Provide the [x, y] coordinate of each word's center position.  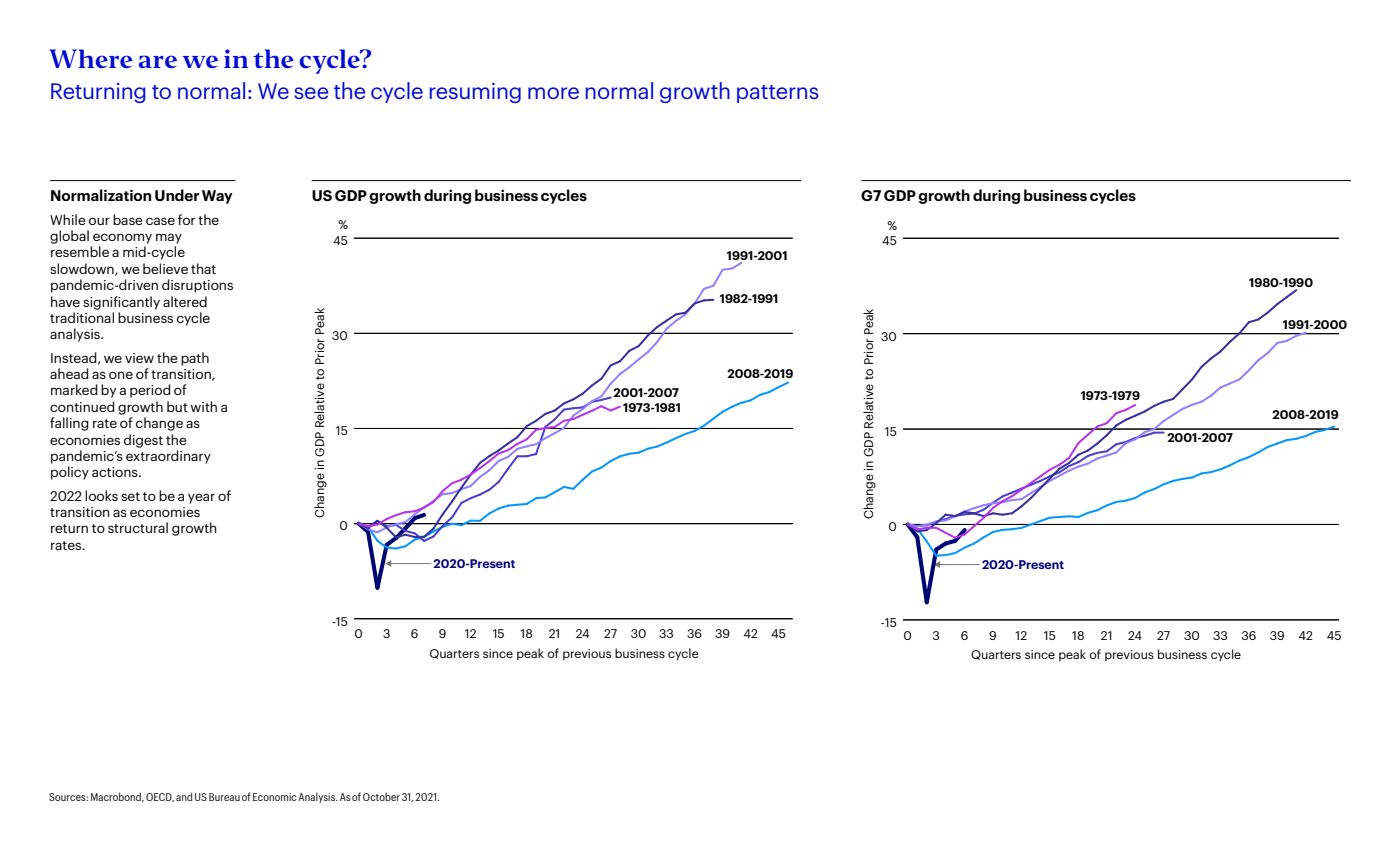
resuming [475, 93]
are [158, 61]
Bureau [224, 797]
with [203, 406]
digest [143, 441]
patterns [778, 94]
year [201, 498]
